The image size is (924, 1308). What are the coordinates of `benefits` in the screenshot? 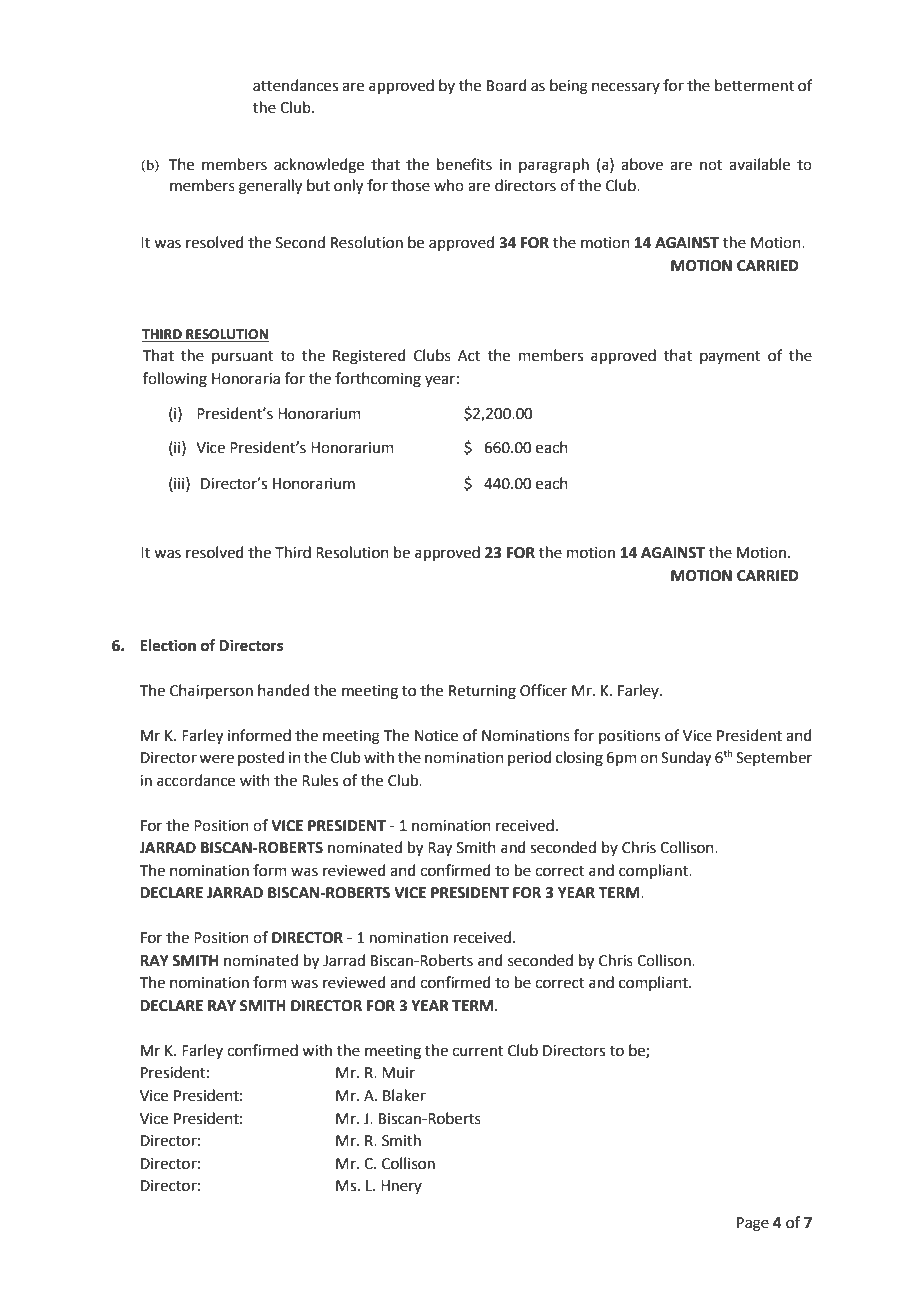 It's located at (464, 164).
